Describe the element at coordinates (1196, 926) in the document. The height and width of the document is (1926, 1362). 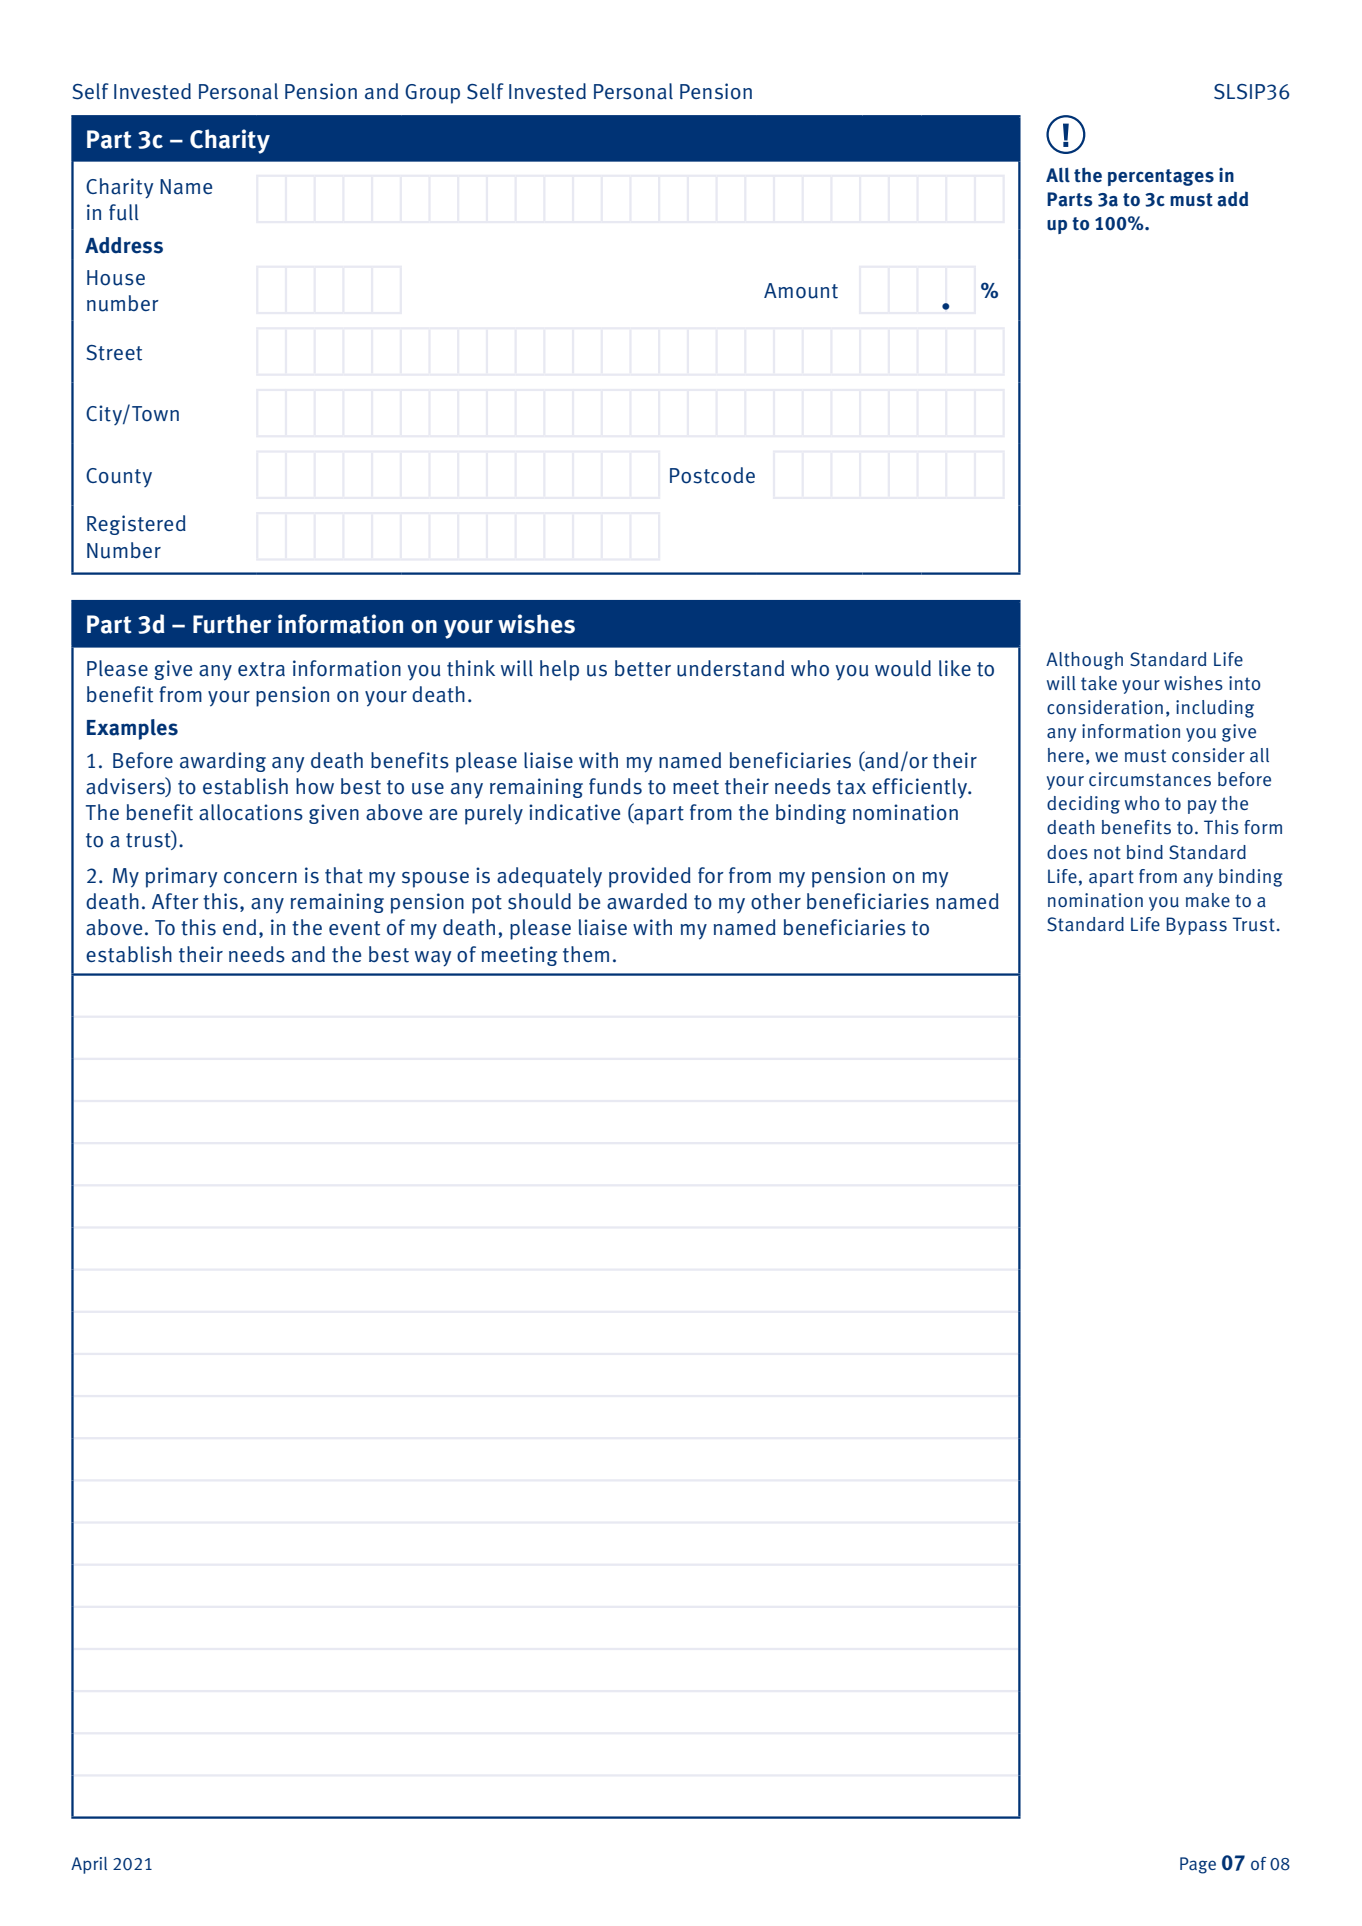
I see `Bypass` at that location.
